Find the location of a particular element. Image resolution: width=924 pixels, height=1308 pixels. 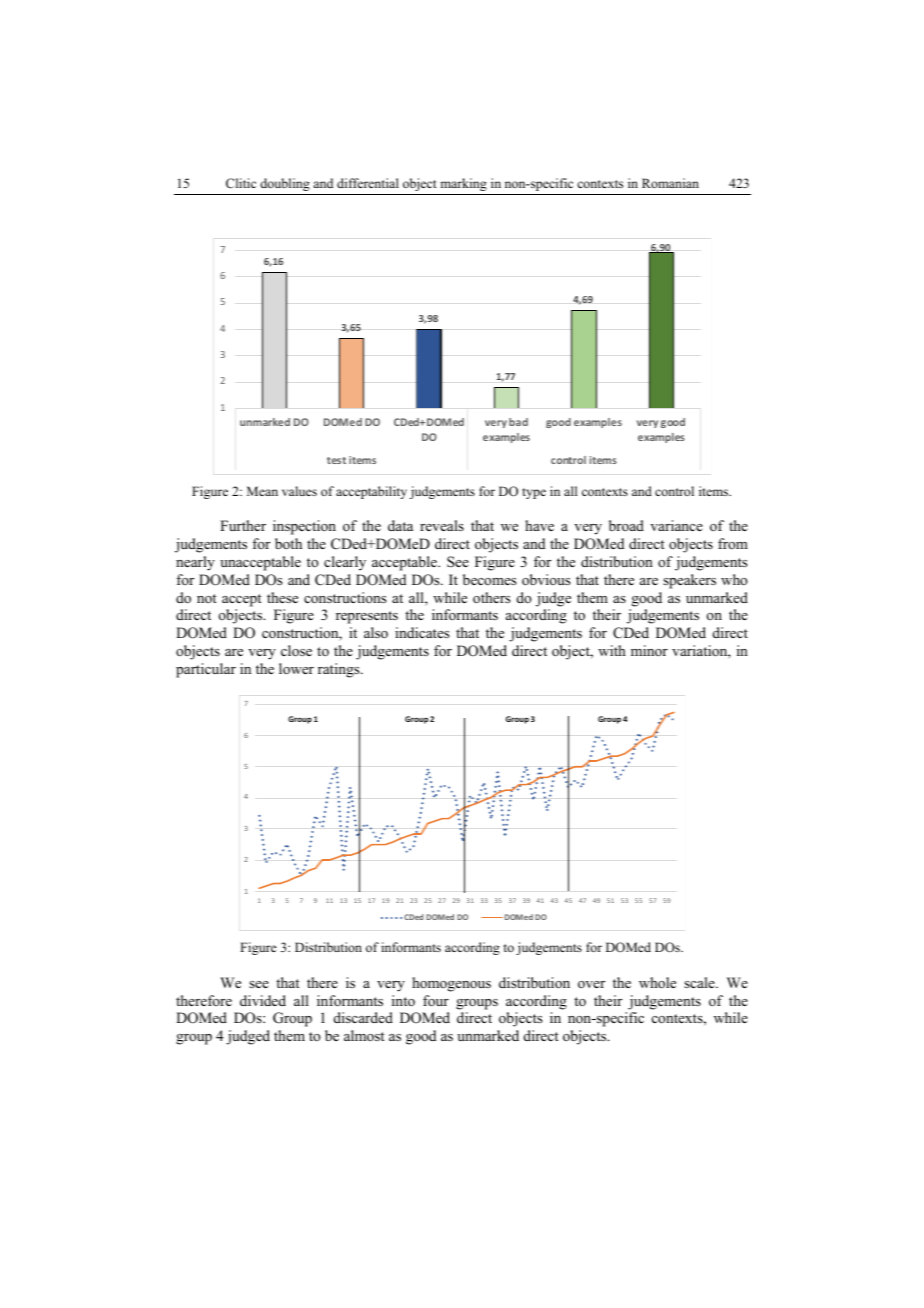

doubling is located at coordinates (285, 184).
